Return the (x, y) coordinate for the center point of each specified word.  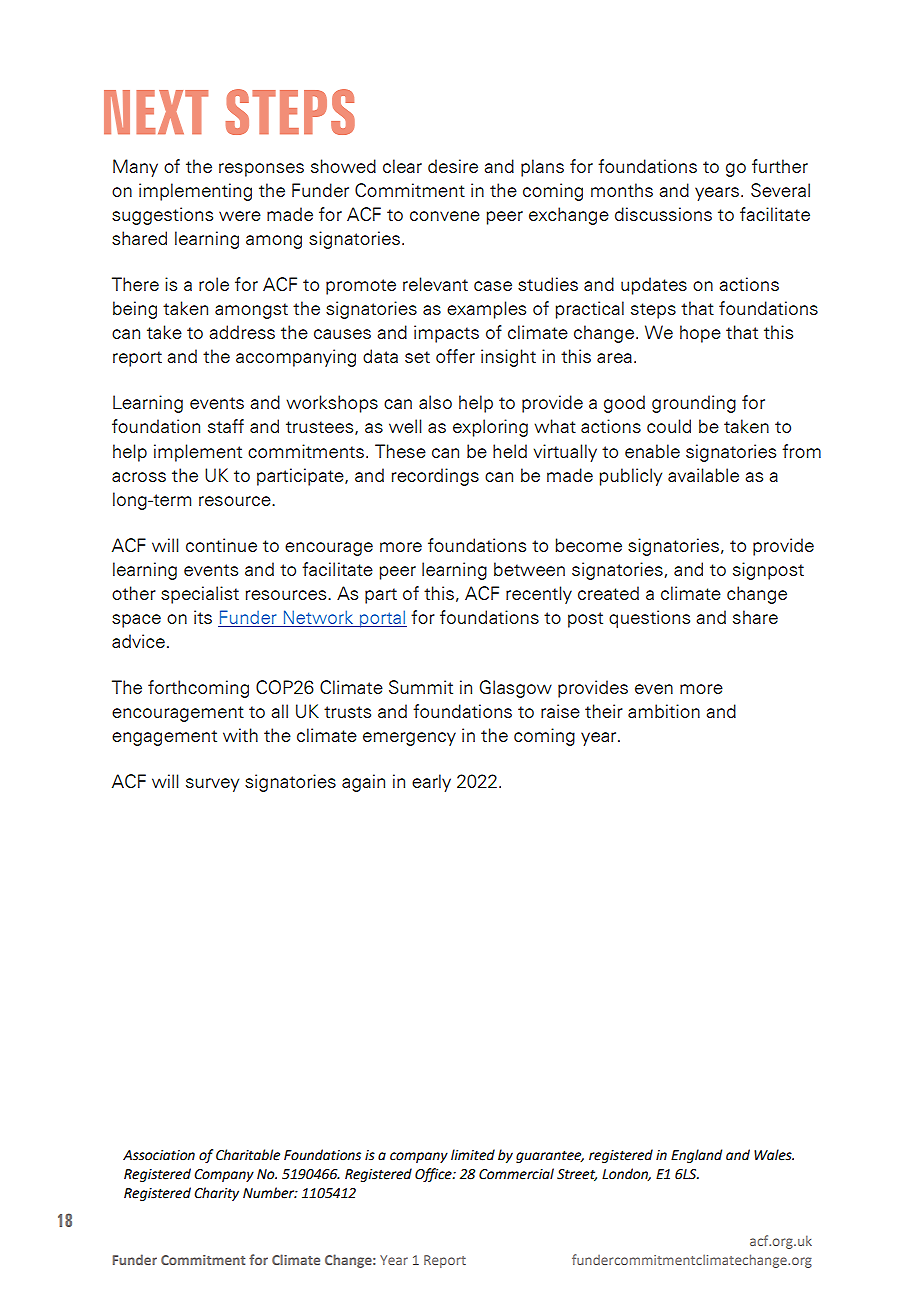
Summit (421, 687)
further (780, 166)
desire (453, 166)
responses (261, 170)
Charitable (248, 1155)
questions (649, 619)
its (203, 617)
